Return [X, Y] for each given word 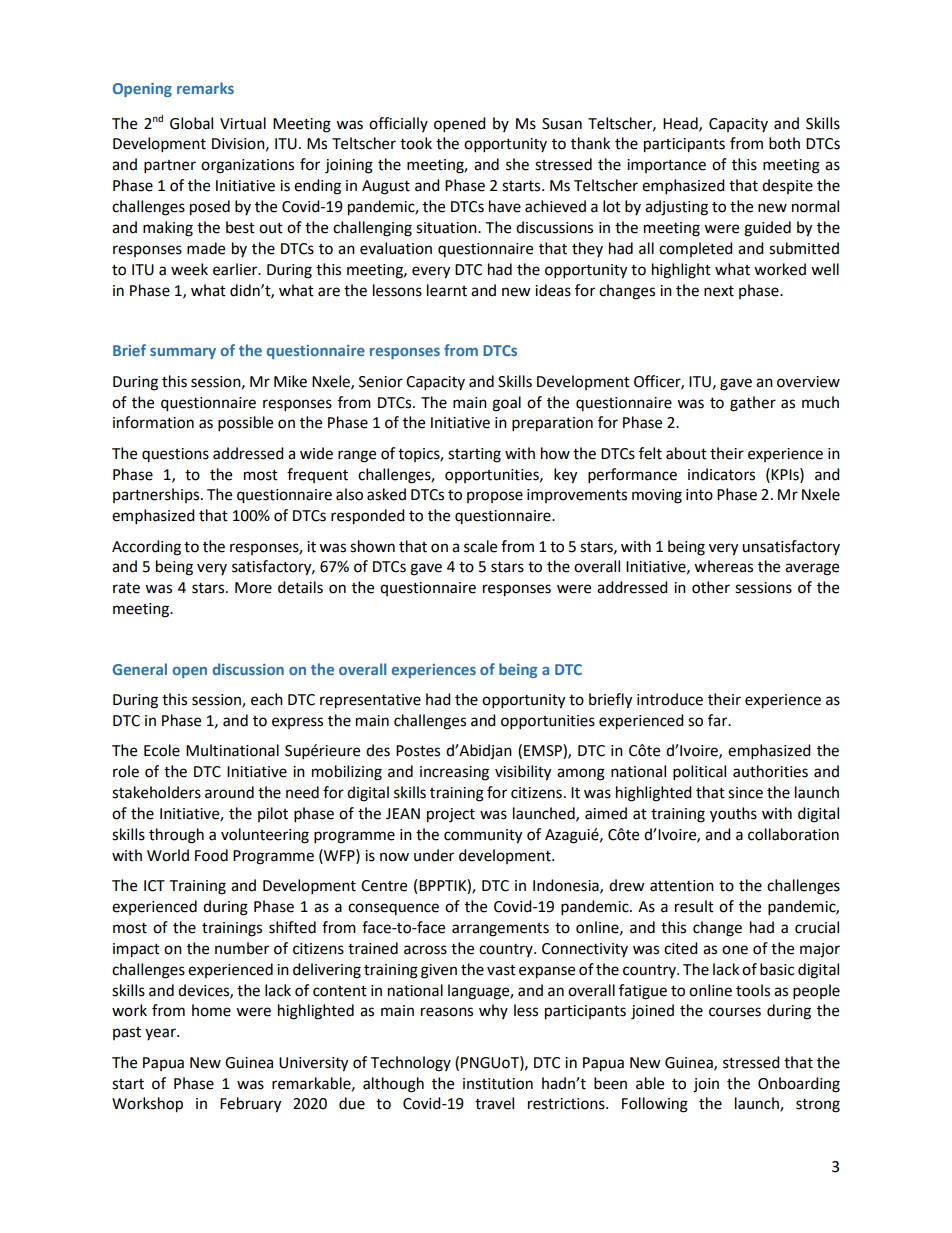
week [189, 269]
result [694, 906]
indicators [721, 474]
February [250, 1105]
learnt [447, 290]
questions [175, 455]
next [719, 291]
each [267, 699]
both [784, 143]
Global [191, 123]
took [416, 143]
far [719, 720]
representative [370, 701]
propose [495, 497]
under [434, 855]
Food [211, 855]
